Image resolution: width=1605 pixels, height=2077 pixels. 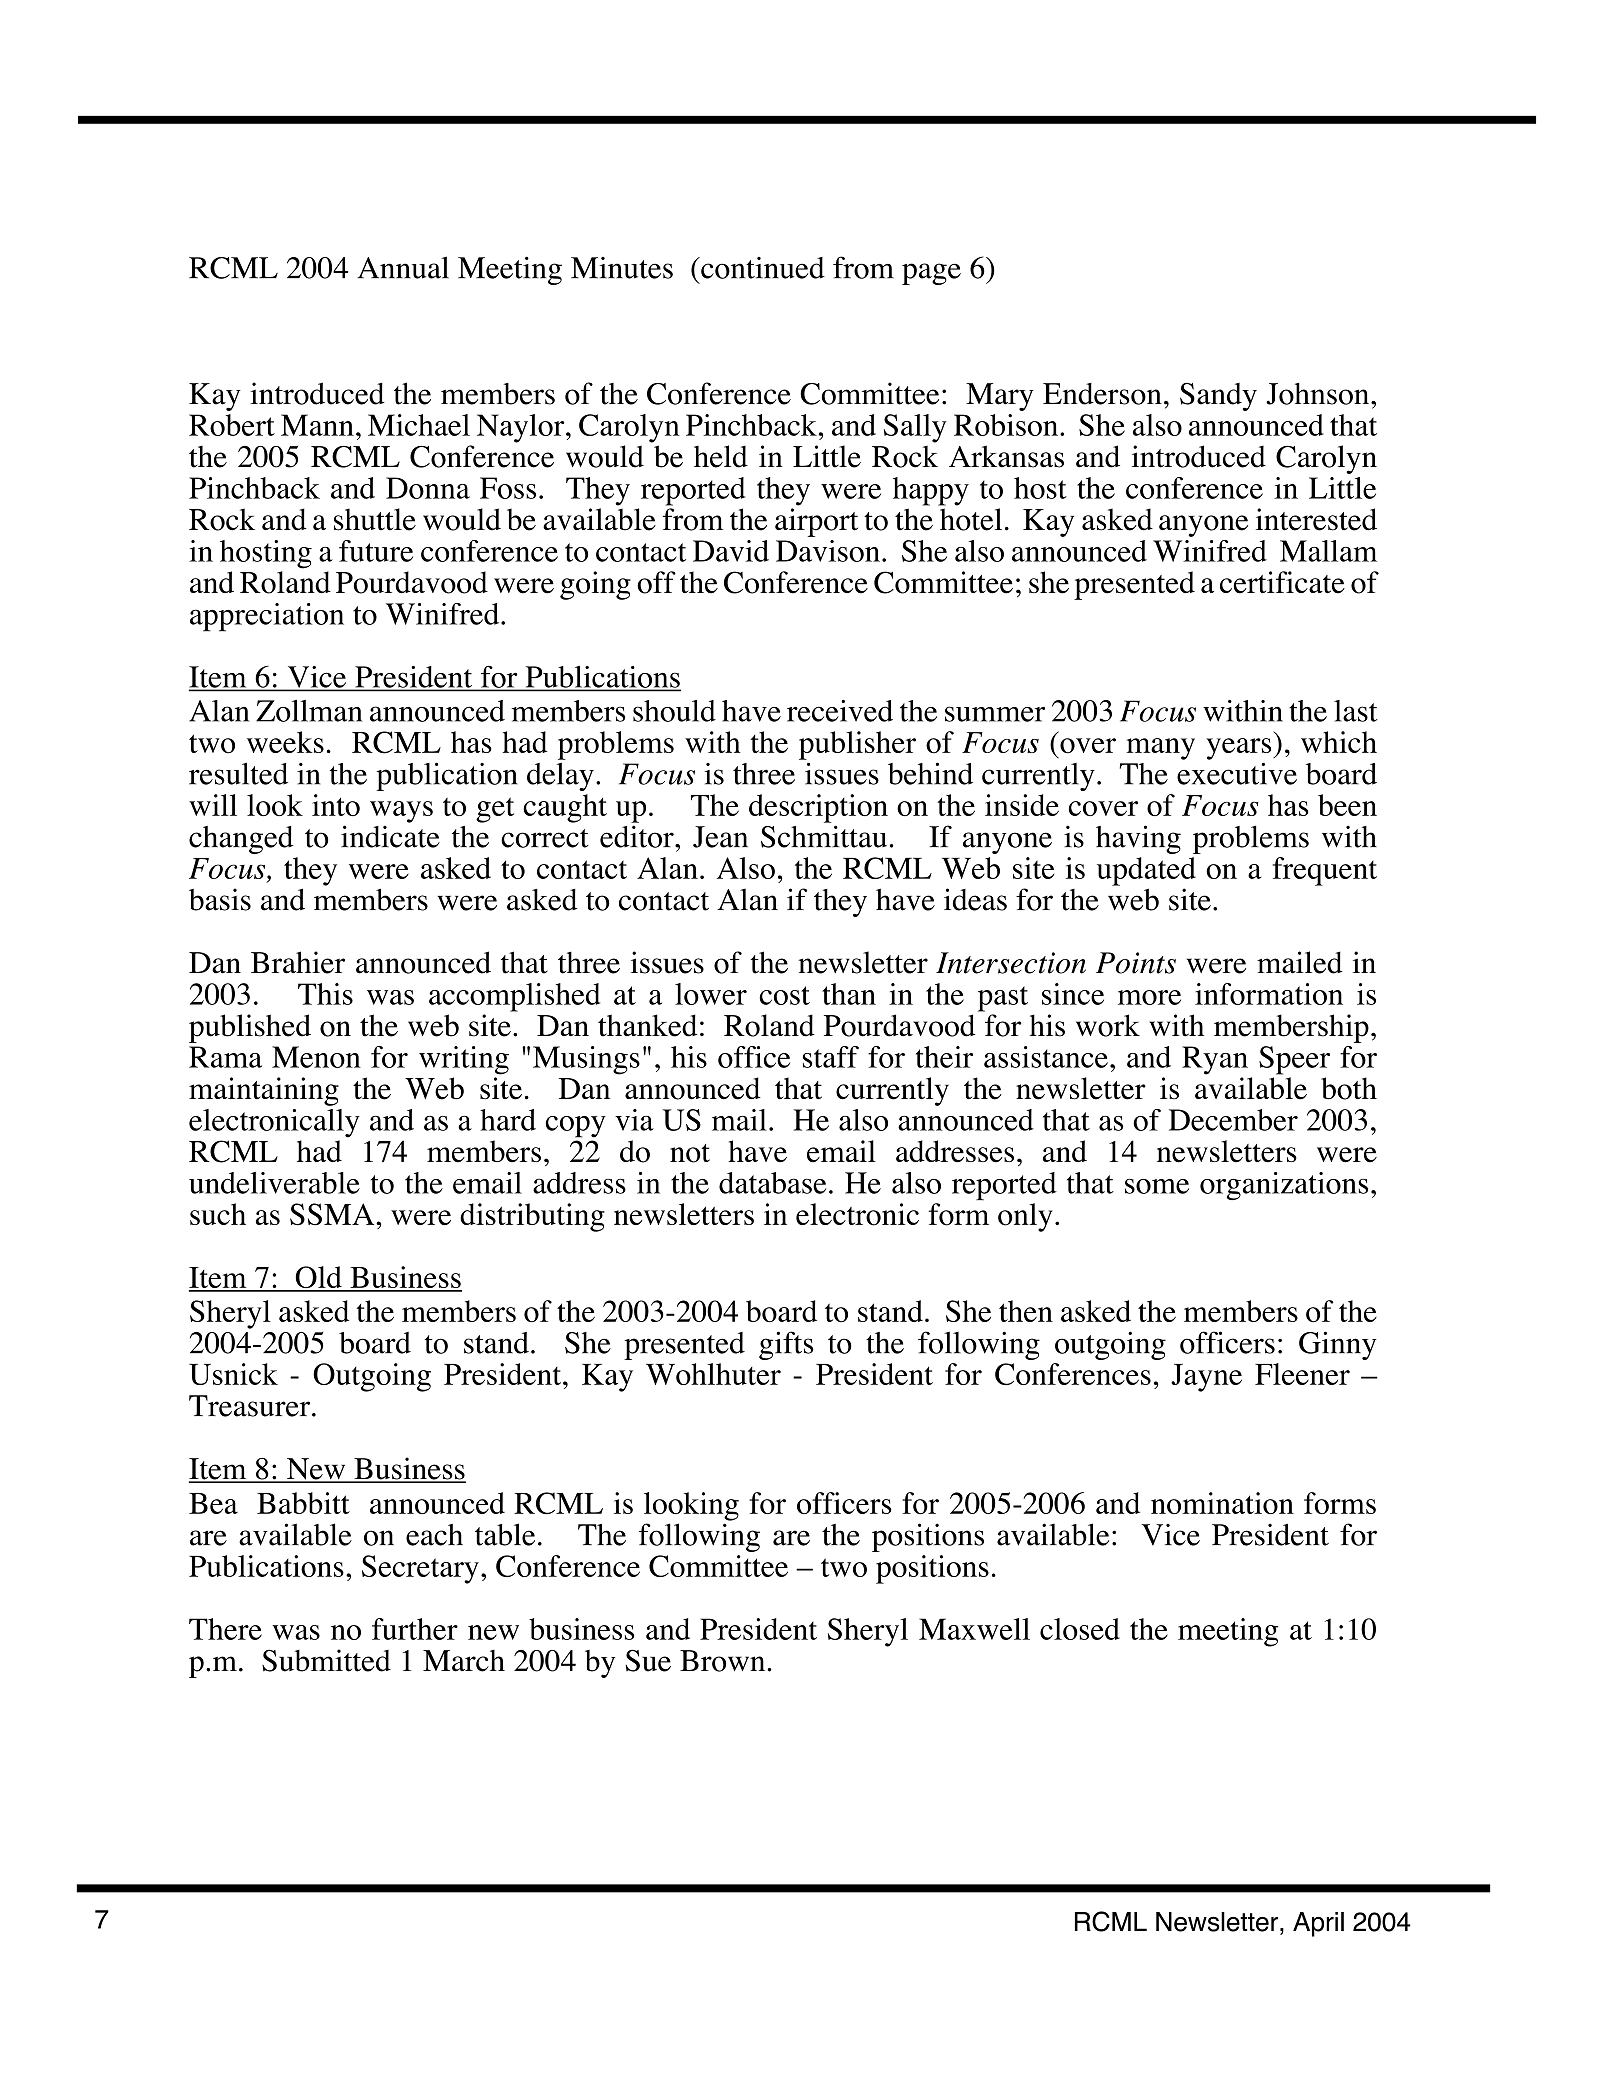 I want to click on weeks, so click(x=285, y=742).
